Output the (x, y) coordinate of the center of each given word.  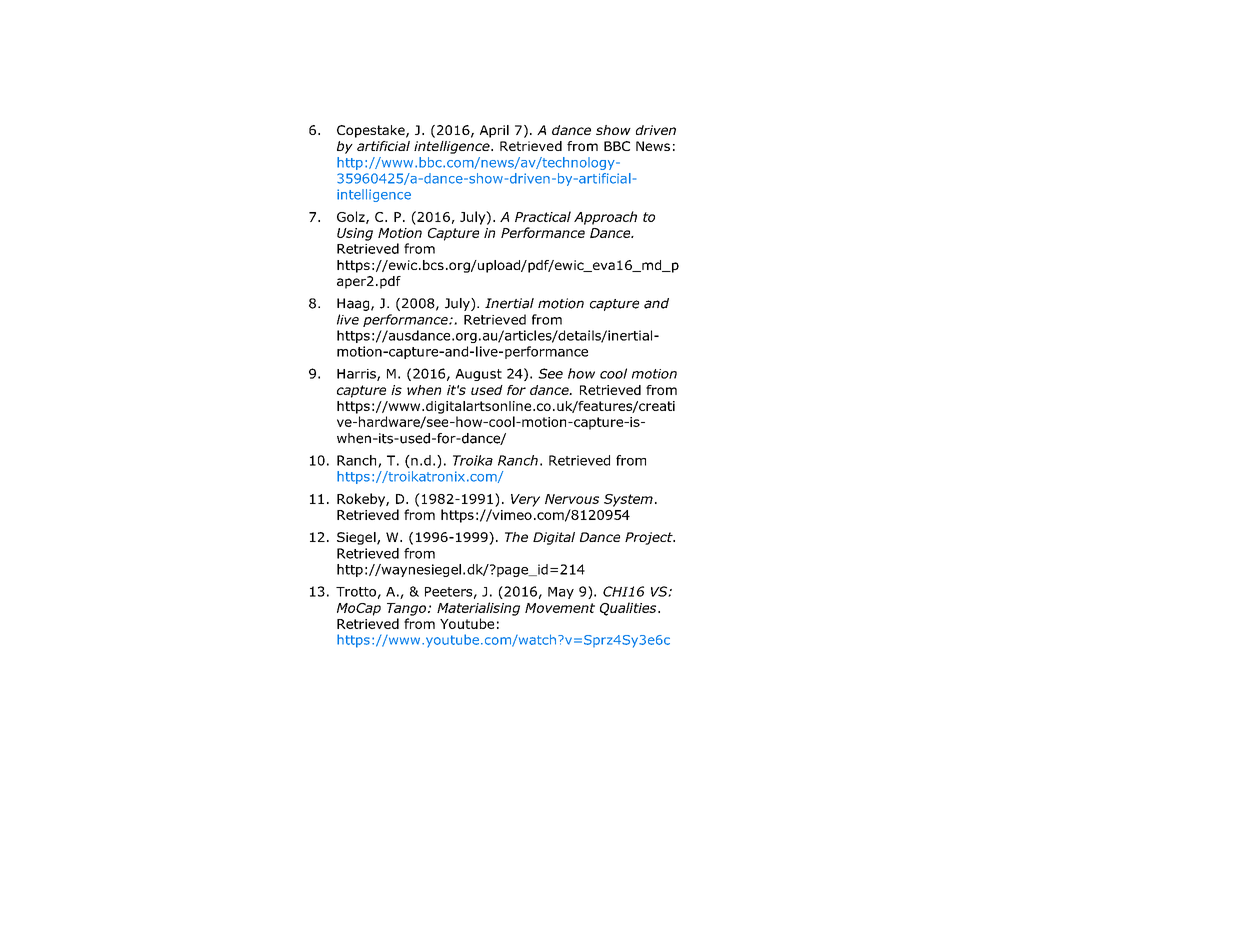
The (516, 537)
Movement (560, 608)
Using (355, 234)
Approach (605, 218)
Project (650, 538)
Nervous (572, 499)
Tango (406, 609)
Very (525, 500)
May (561, 593)
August (478, 375)
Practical (543, 216)
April (494, 131)
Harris (357, 375)
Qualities (629, 609)
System (628, 500)
